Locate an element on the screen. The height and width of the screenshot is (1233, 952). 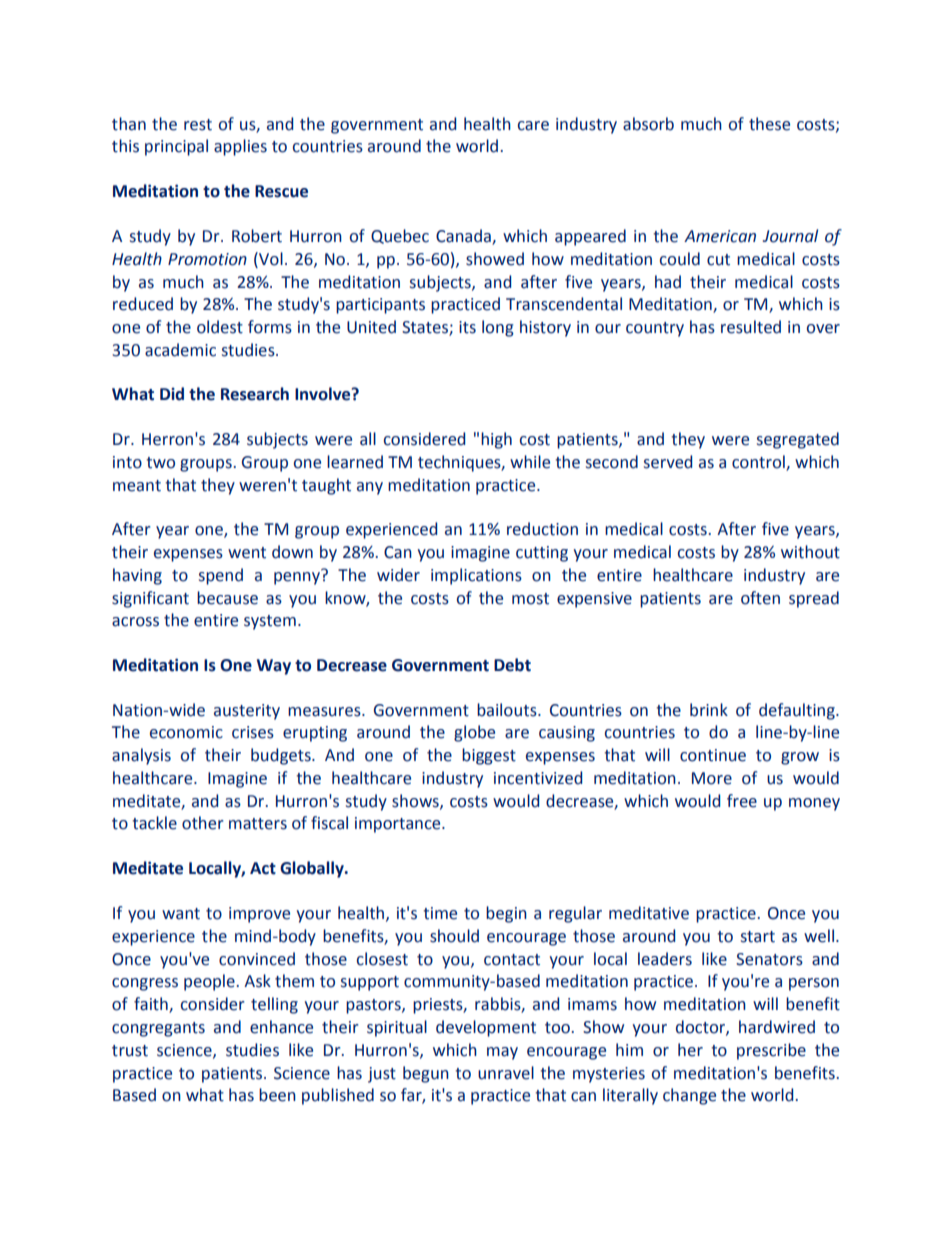
Canada is located at coordinates (464, 237).
